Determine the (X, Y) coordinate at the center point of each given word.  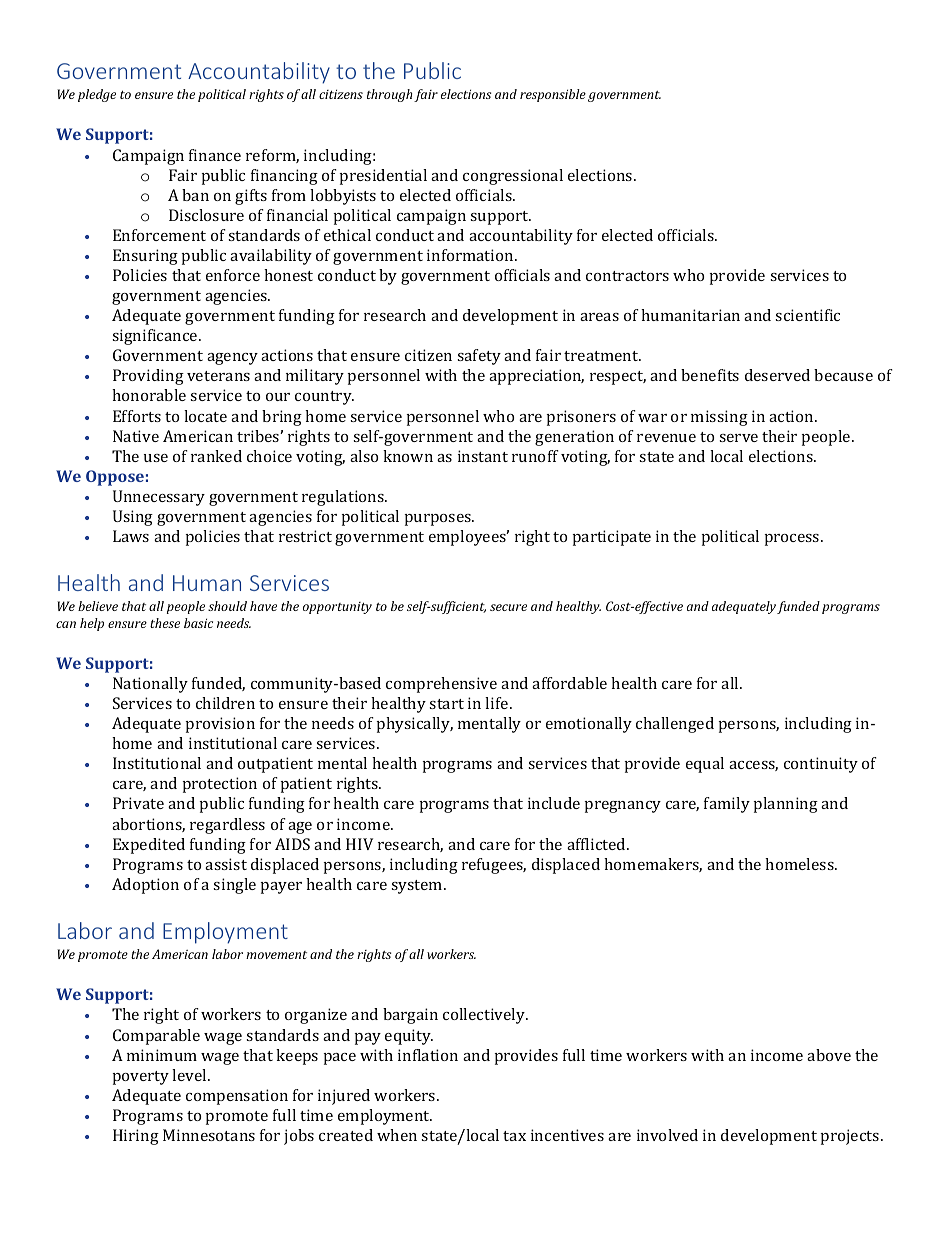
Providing (148, 377)
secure (508, 607)
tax (514, 1136)
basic (198, 623)
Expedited (149, 846)
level (190, 1075)
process (793, 540)
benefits (710, 375)
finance (215, 155)
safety (479, 357)
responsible (553, 95)
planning (786, 805)
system (418, 887)
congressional (513, 177)
